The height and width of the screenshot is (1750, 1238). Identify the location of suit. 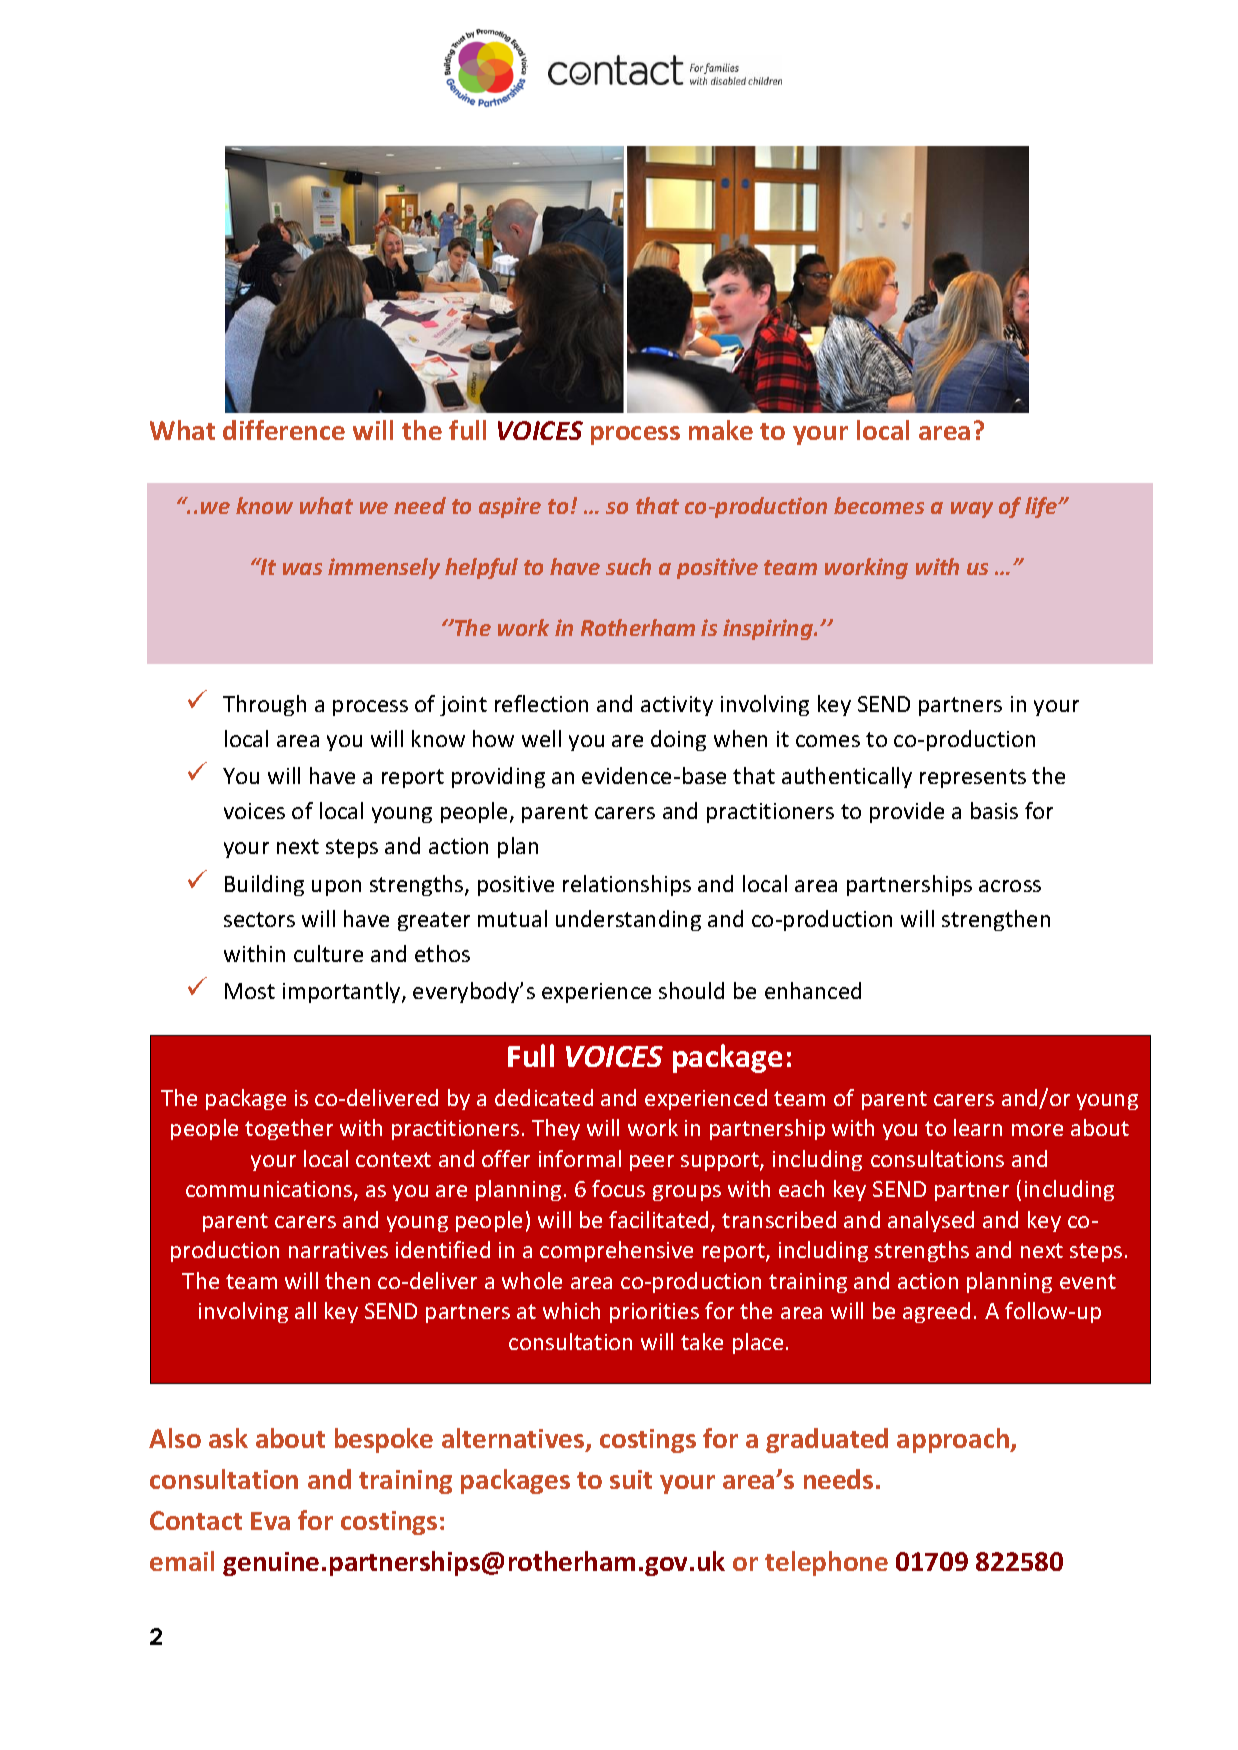
(631, 1479).
